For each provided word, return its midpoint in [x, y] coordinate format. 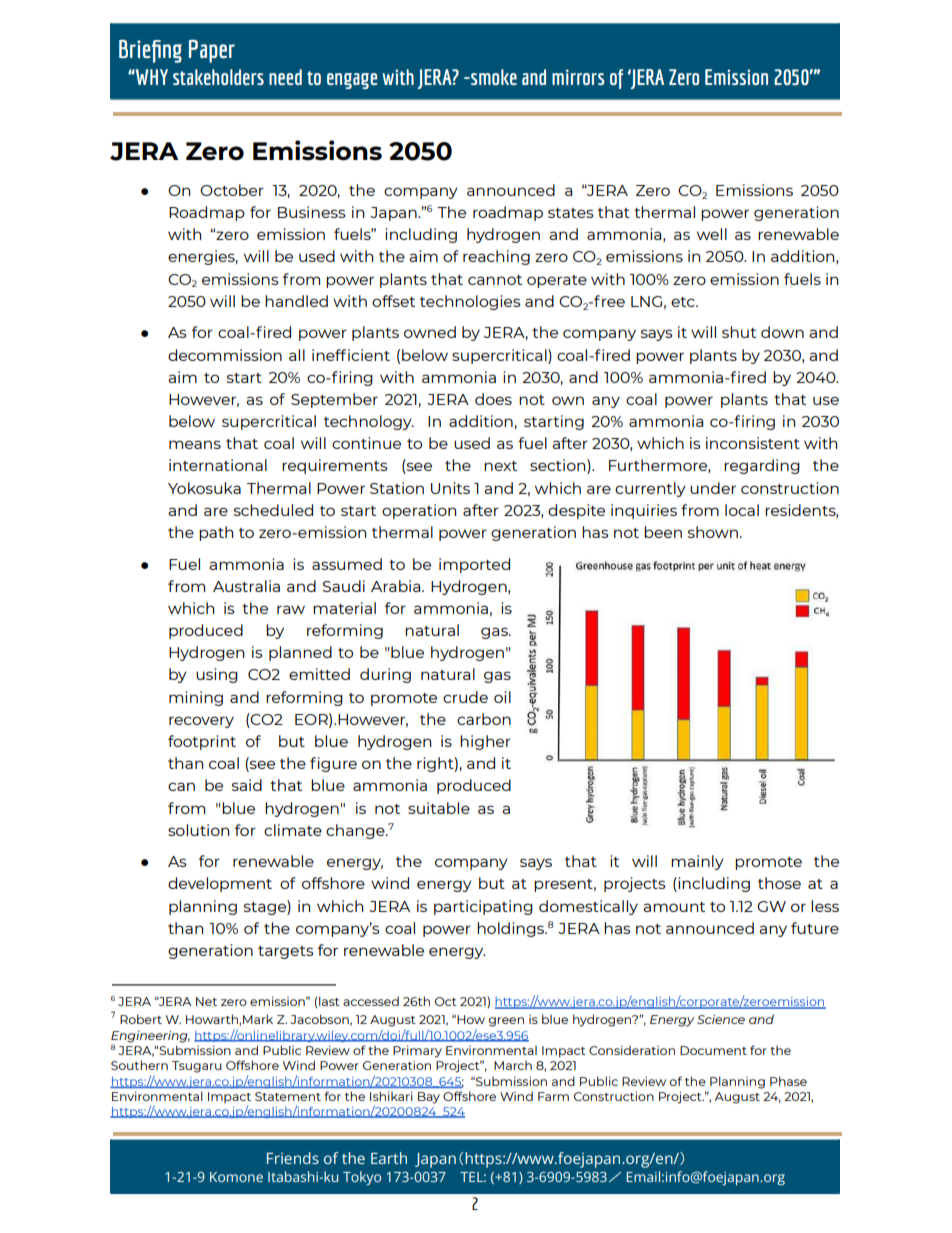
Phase [788, 1081]
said [247, 785]
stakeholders [218, 77]
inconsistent [753, 443]
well [712, 234]
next [500, 466]
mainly [697, 862]
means [195, 444]
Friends [293, 1158]
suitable [439, 808]
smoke [493, 77]
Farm [553, 1096]
